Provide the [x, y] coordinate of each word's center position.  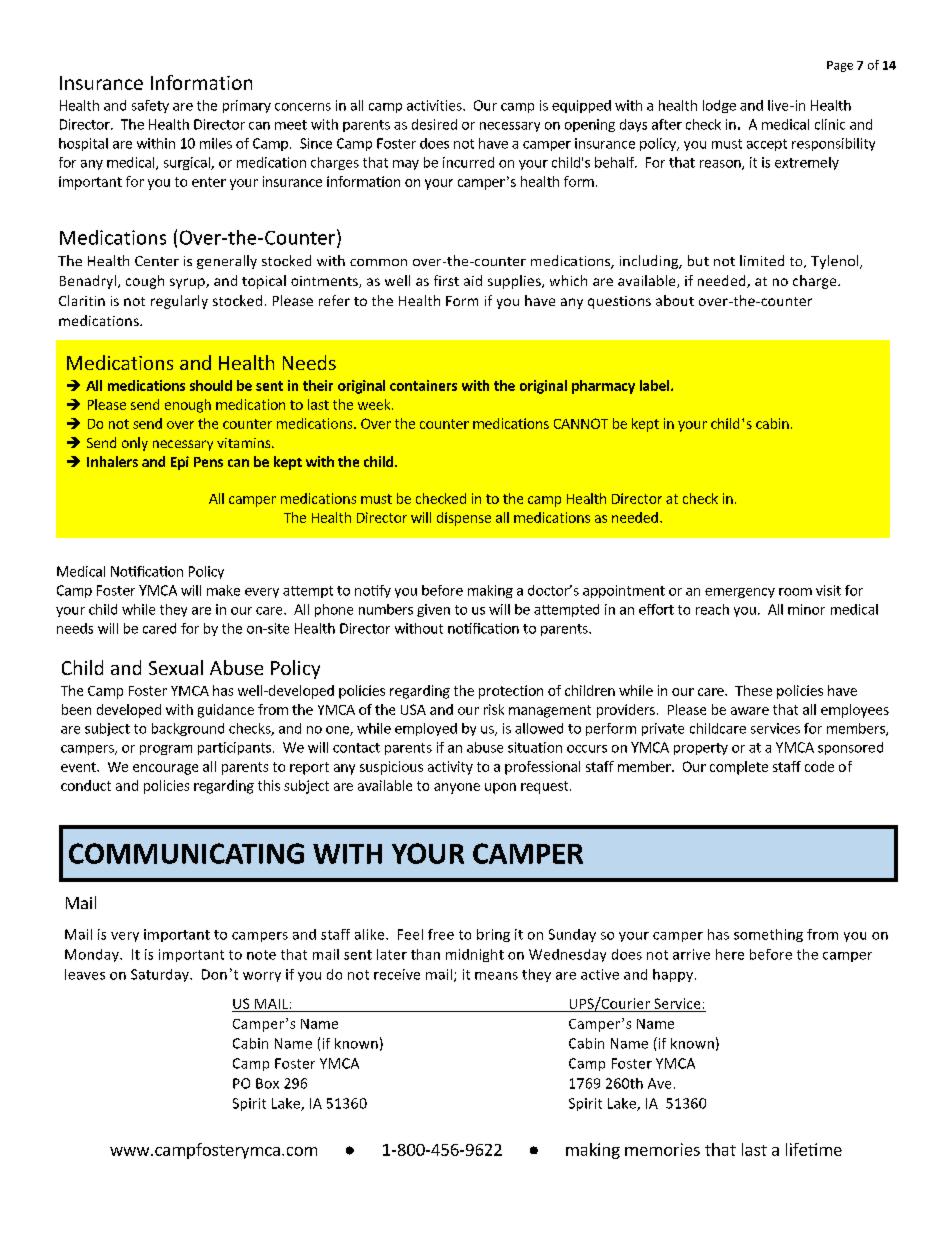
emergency [740, 593]
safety [150, 106]
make [223, 590]
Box [267, 1083]
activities [435, 105]
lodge [719, 106]
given [433, 610]
